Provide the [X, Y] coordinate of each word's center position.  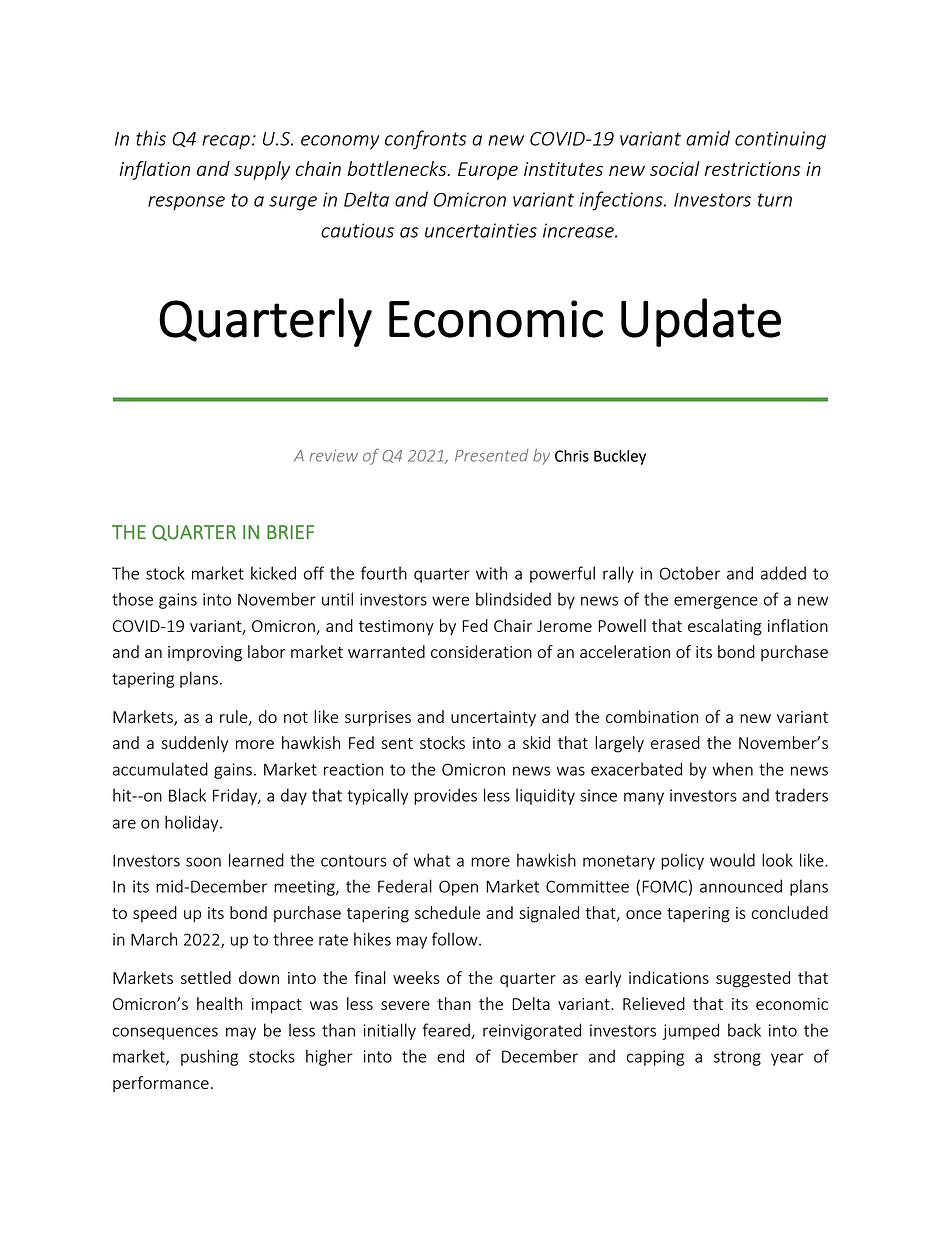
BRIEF [290, 532]
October [690, 573]
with [491, 573]
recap [226, 142]
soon [203, 862]
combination [652, 716]
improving [205, 654]
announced [741, 886]
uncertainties [481, 230]
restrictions [752, 169]
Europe [488, 171]
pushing [209, 1057]
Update [701, 322]
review [333, 455]
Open [458, 888]
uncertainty [493, 718]
